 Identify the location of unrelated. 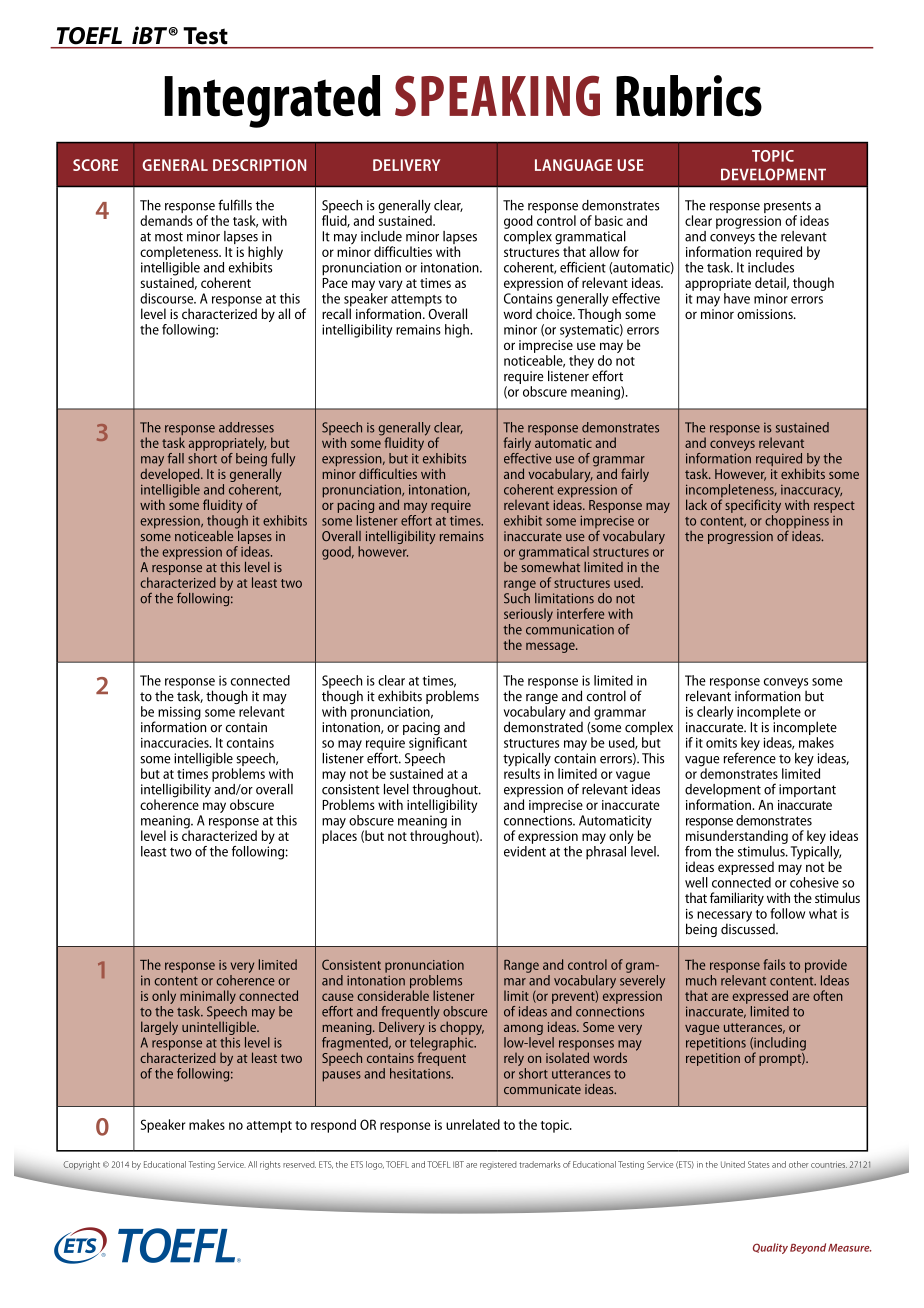
(473, 1124).
